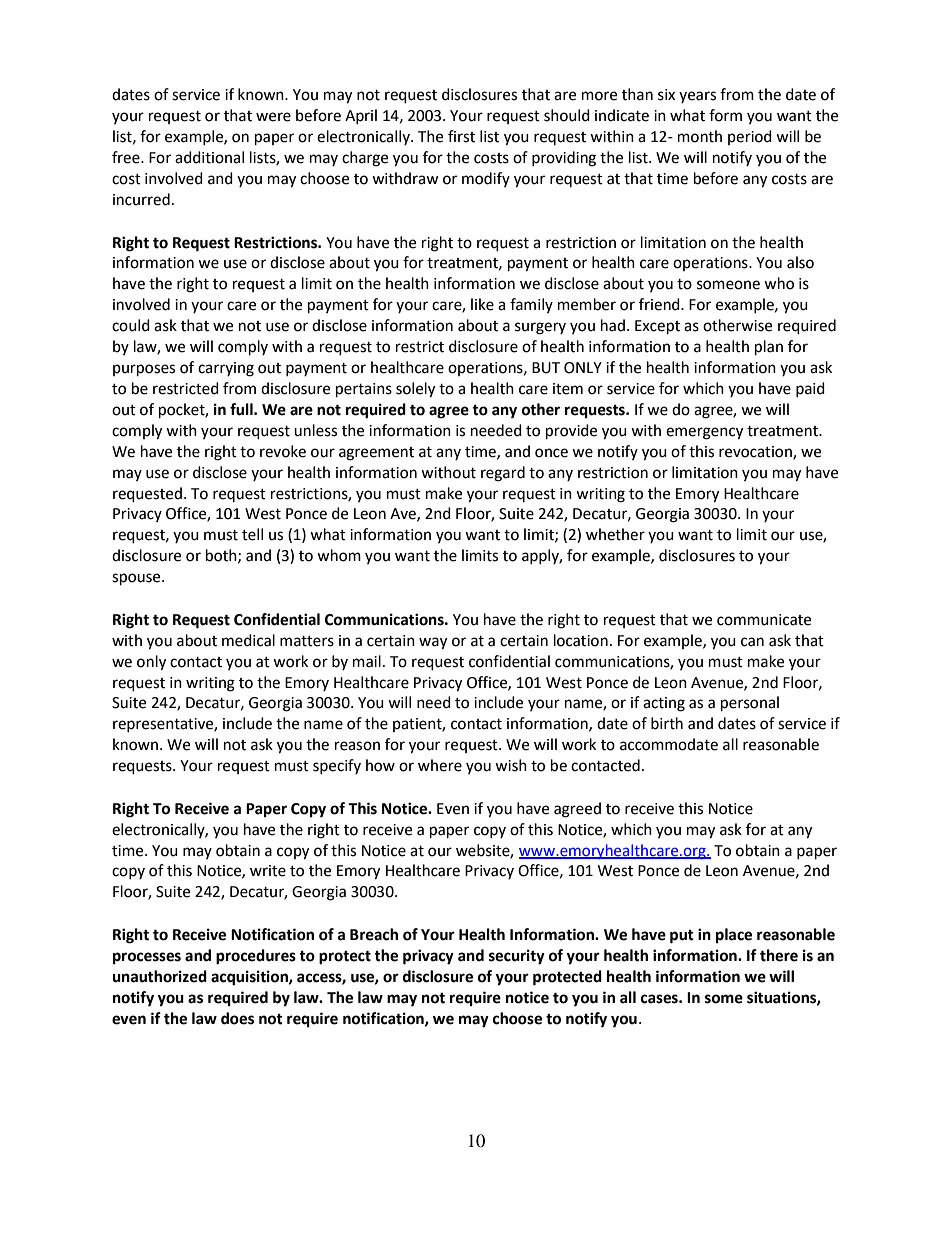 The image size is (952, 1233). Describe the element at coordinates (237, 1018) in the screenshot. I see `does` at that location.
